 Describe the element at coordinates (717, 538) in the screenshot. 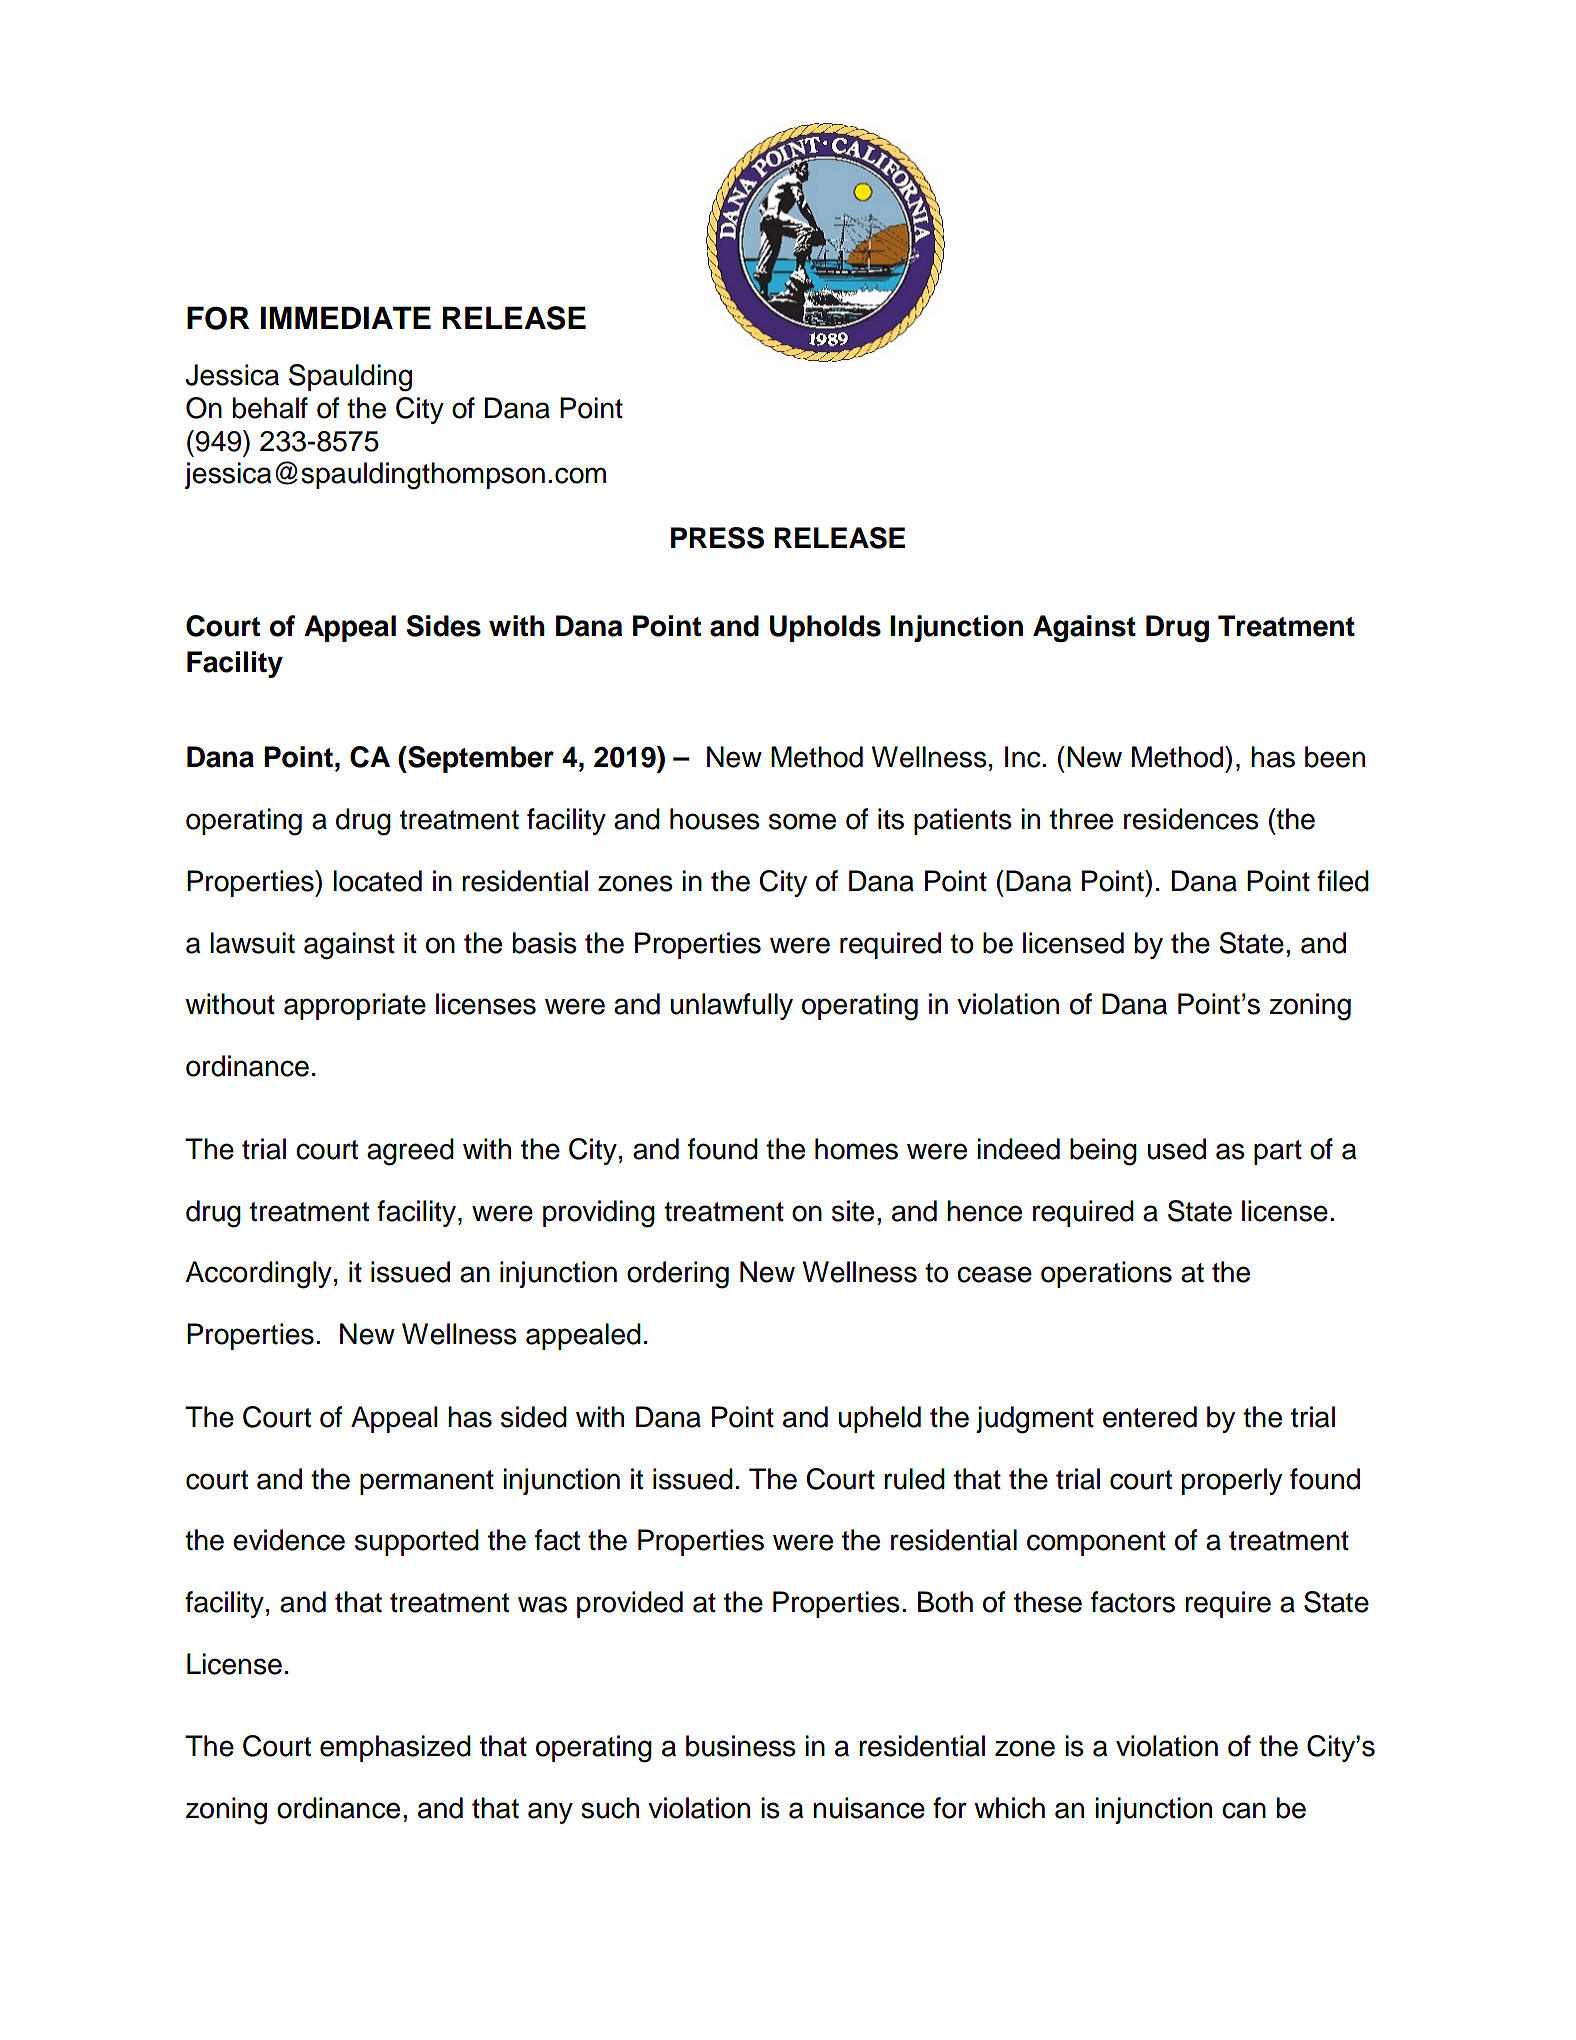

I see `PRESS` at that location.
